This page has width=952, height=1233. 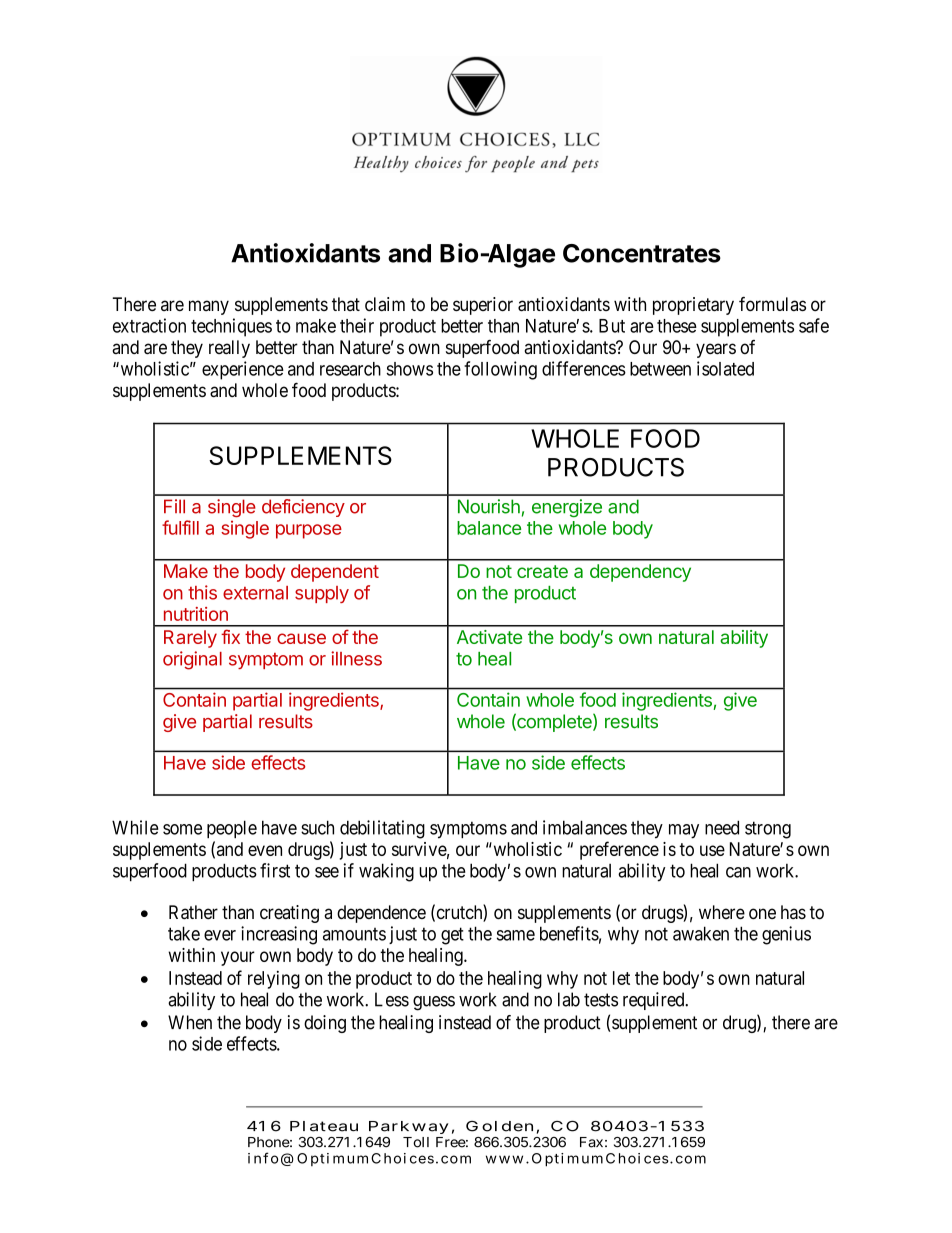 What do you see at coordinates (324, 1126) in the page?
I see `Plateau` at bounding box center [324, 1126].
